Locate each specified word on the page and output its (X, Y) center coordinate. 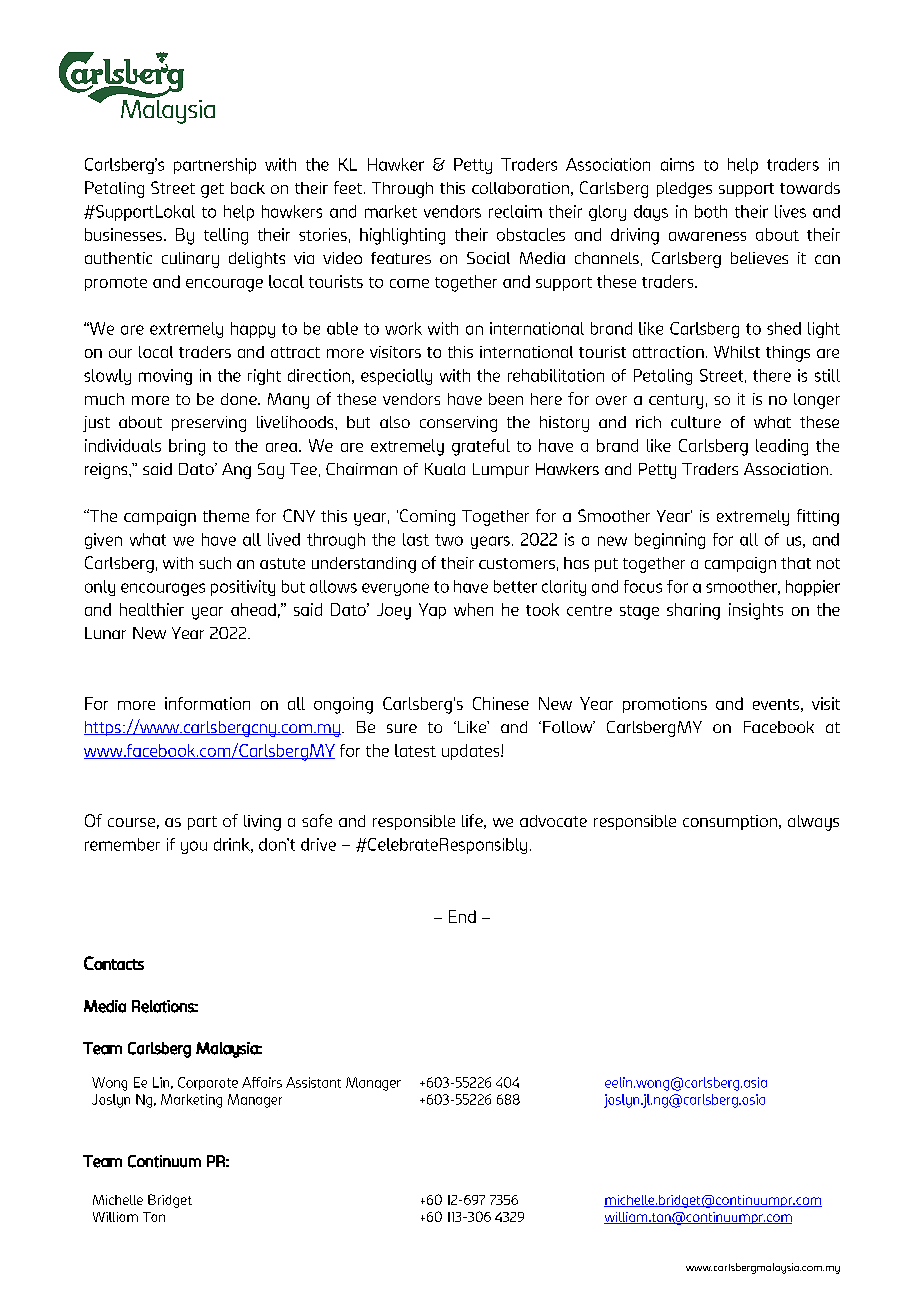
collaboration (520, 188)
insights (756, 611)
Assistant (313, 1082)
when (473, 609)
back (248, 188)
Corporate (208, 1083)
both (711, 211)
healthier (152, 609)
